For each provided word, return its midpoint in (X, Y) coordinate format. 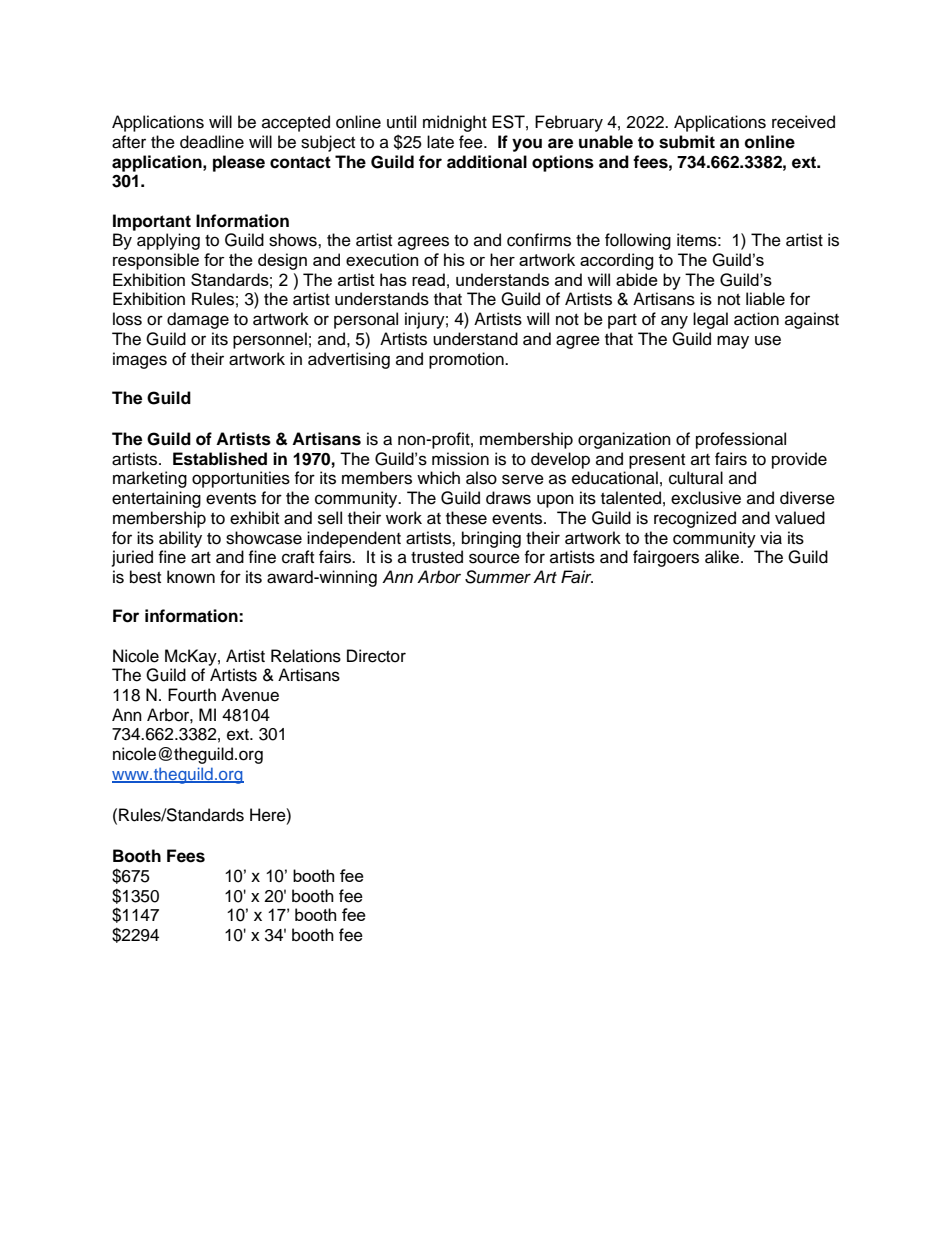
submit (687, 142)
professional (741, 440)
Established (220, 459)
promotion (467, 360)
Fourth (192, 695)
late (440, 142)
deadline (212, 142)
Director (376, 656)
